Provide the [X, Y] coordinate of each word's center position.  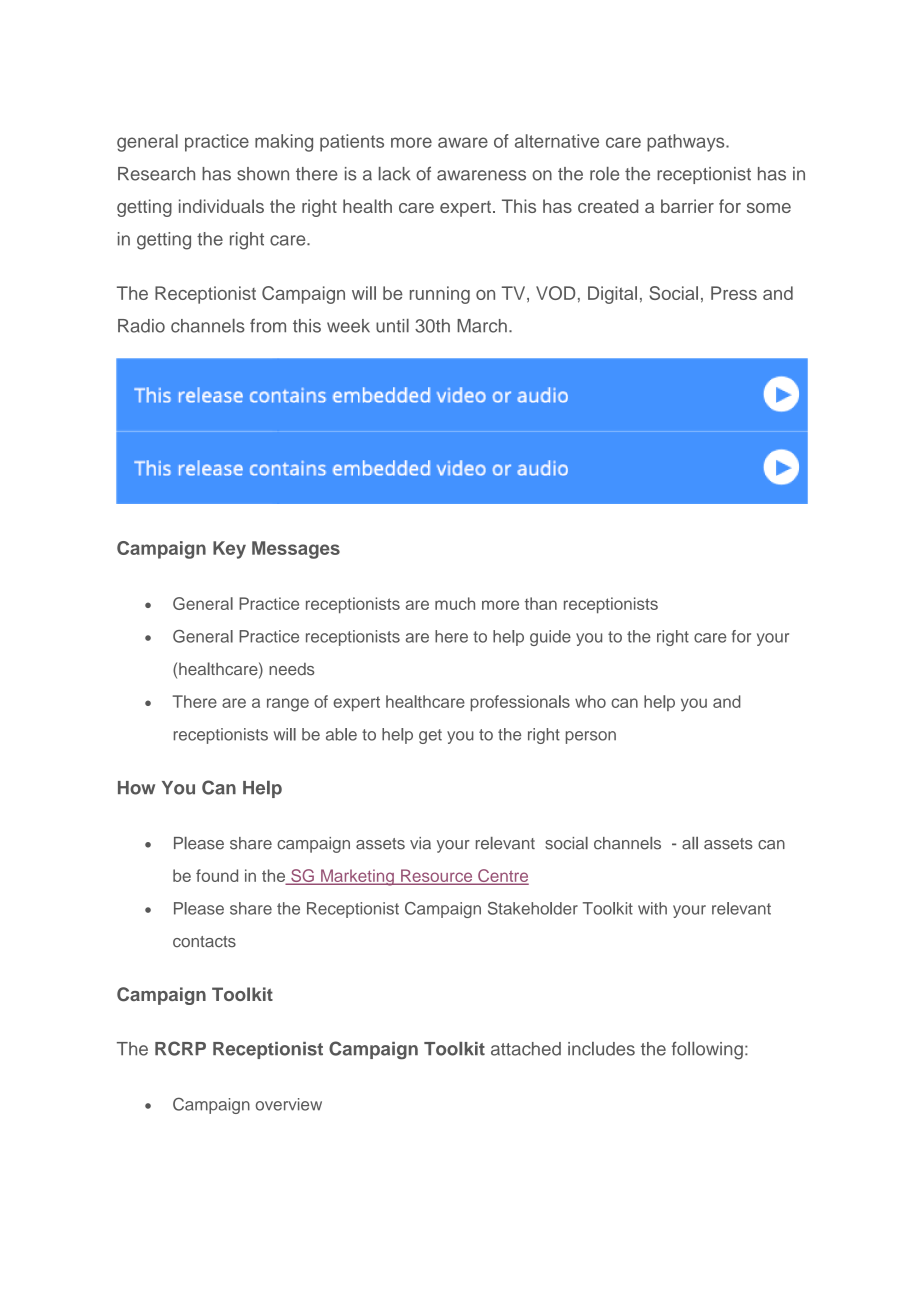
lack [395, 174]
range [288, 705]
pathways [687, 143]
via [420, 843]
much [455, 603]
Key [229, 550]
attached [526, 1049]
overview [289, 1104]
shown [263, 174]
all [690, 843]
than [541, 603]
